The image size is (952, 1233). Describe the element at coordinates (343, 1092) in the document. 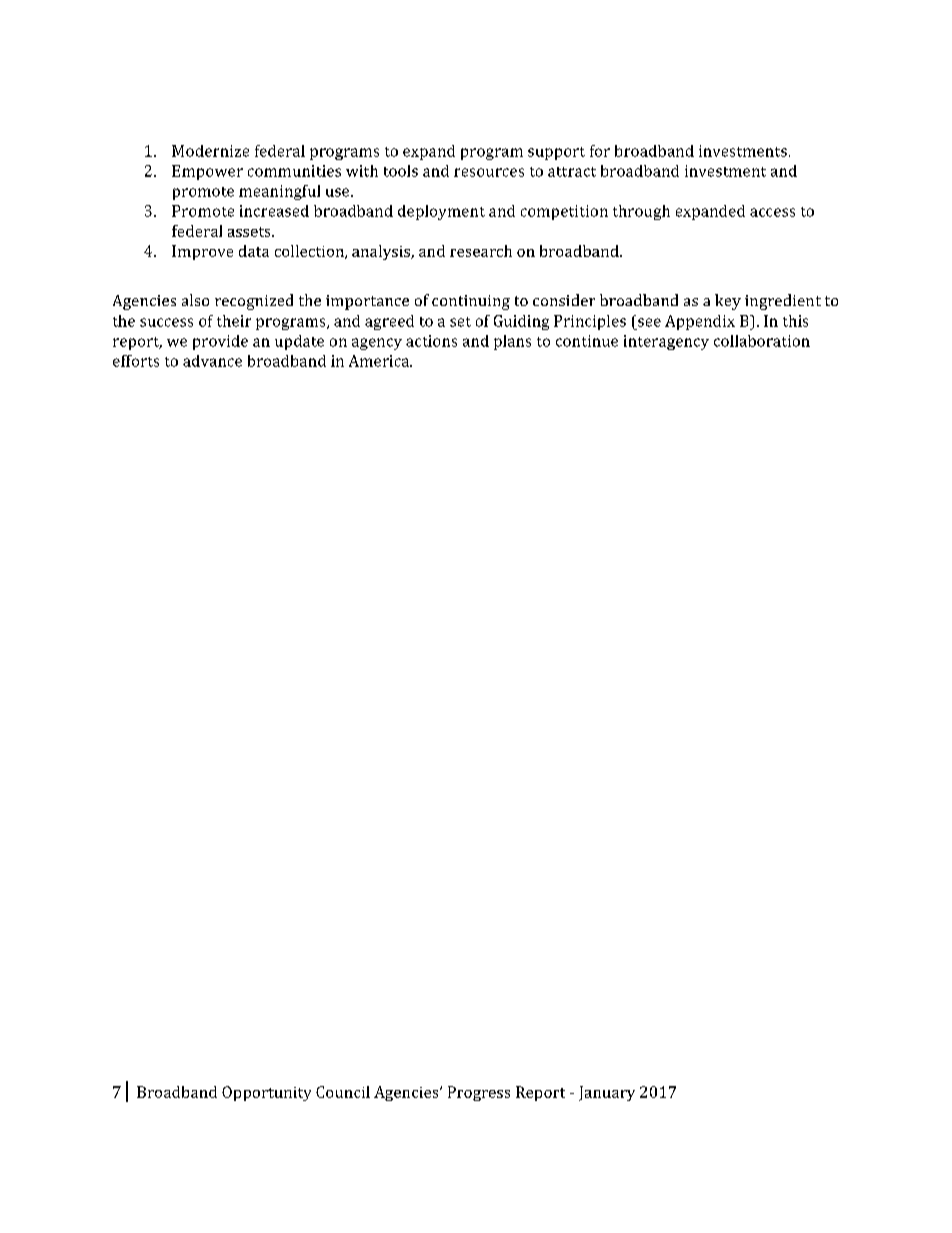

I see `Council` at that location.
